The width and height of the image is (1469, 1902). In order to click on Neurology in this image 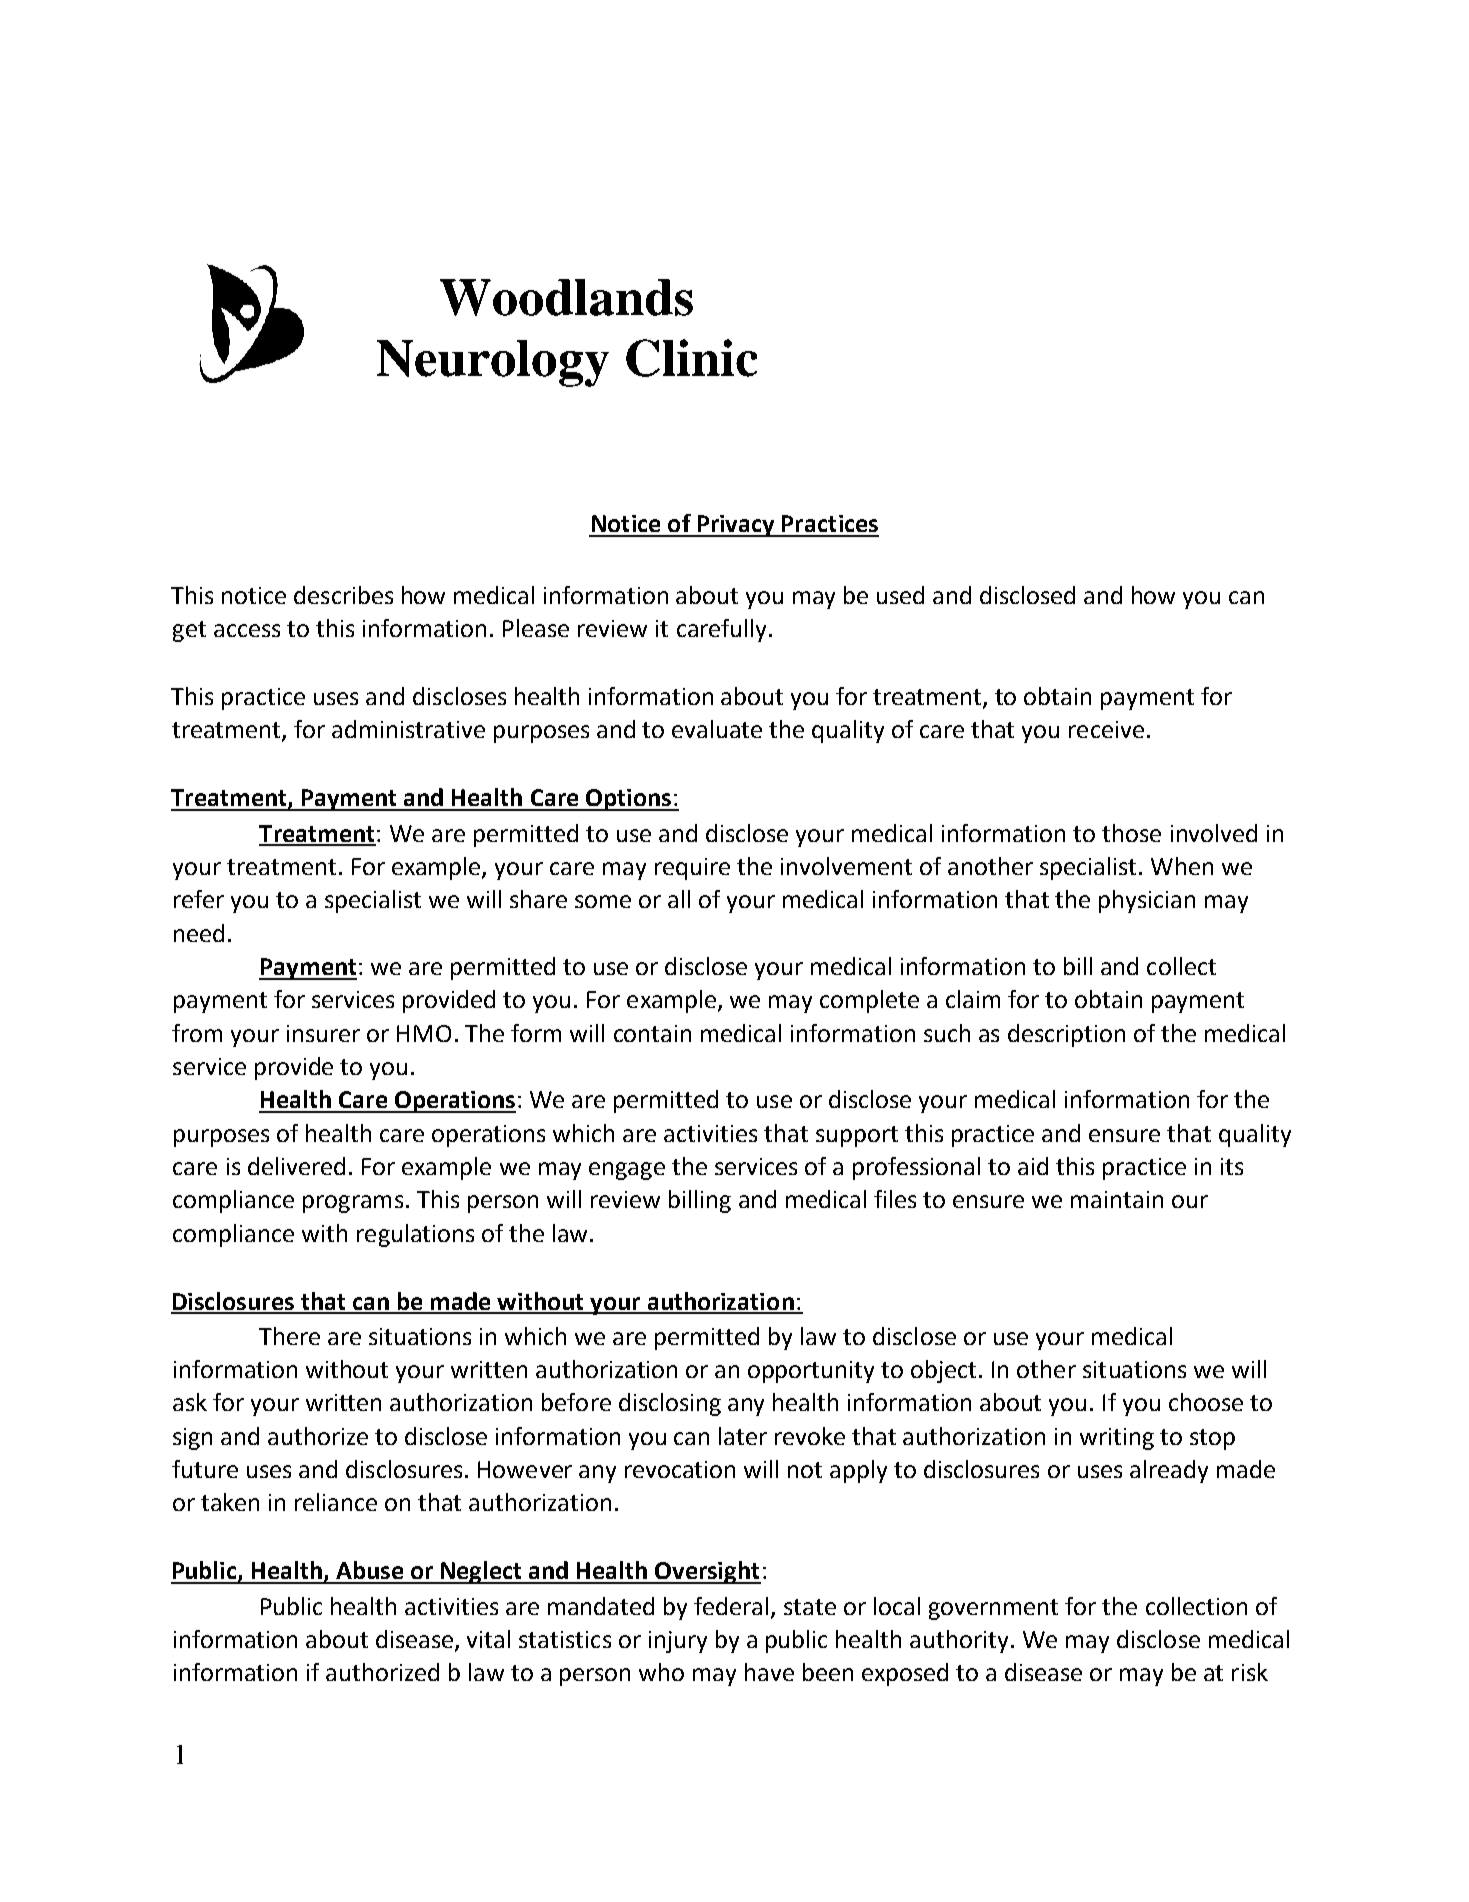, I will do `click(493, 363)`.
